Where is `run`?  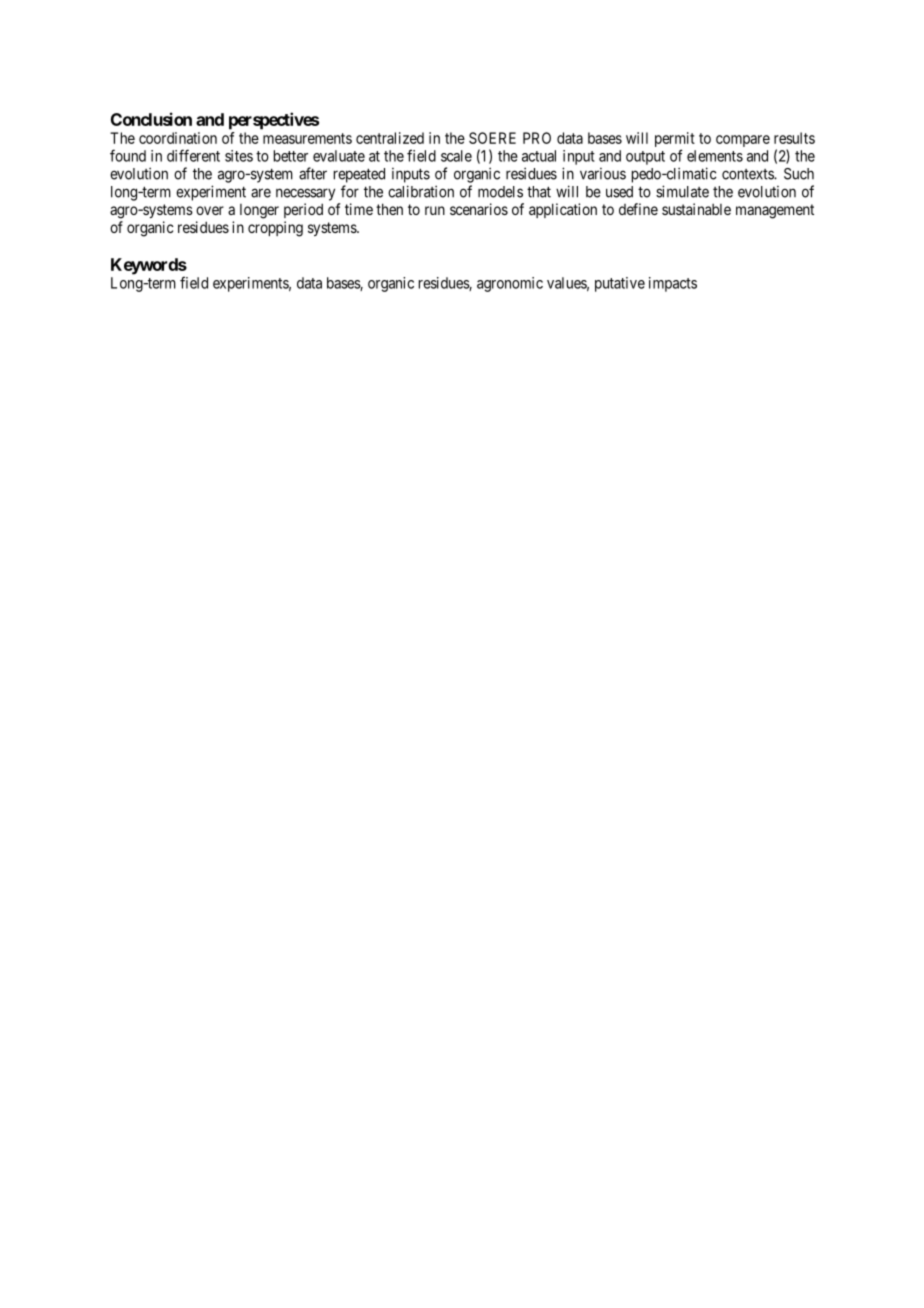
run is located at coordinates (435, 210).
